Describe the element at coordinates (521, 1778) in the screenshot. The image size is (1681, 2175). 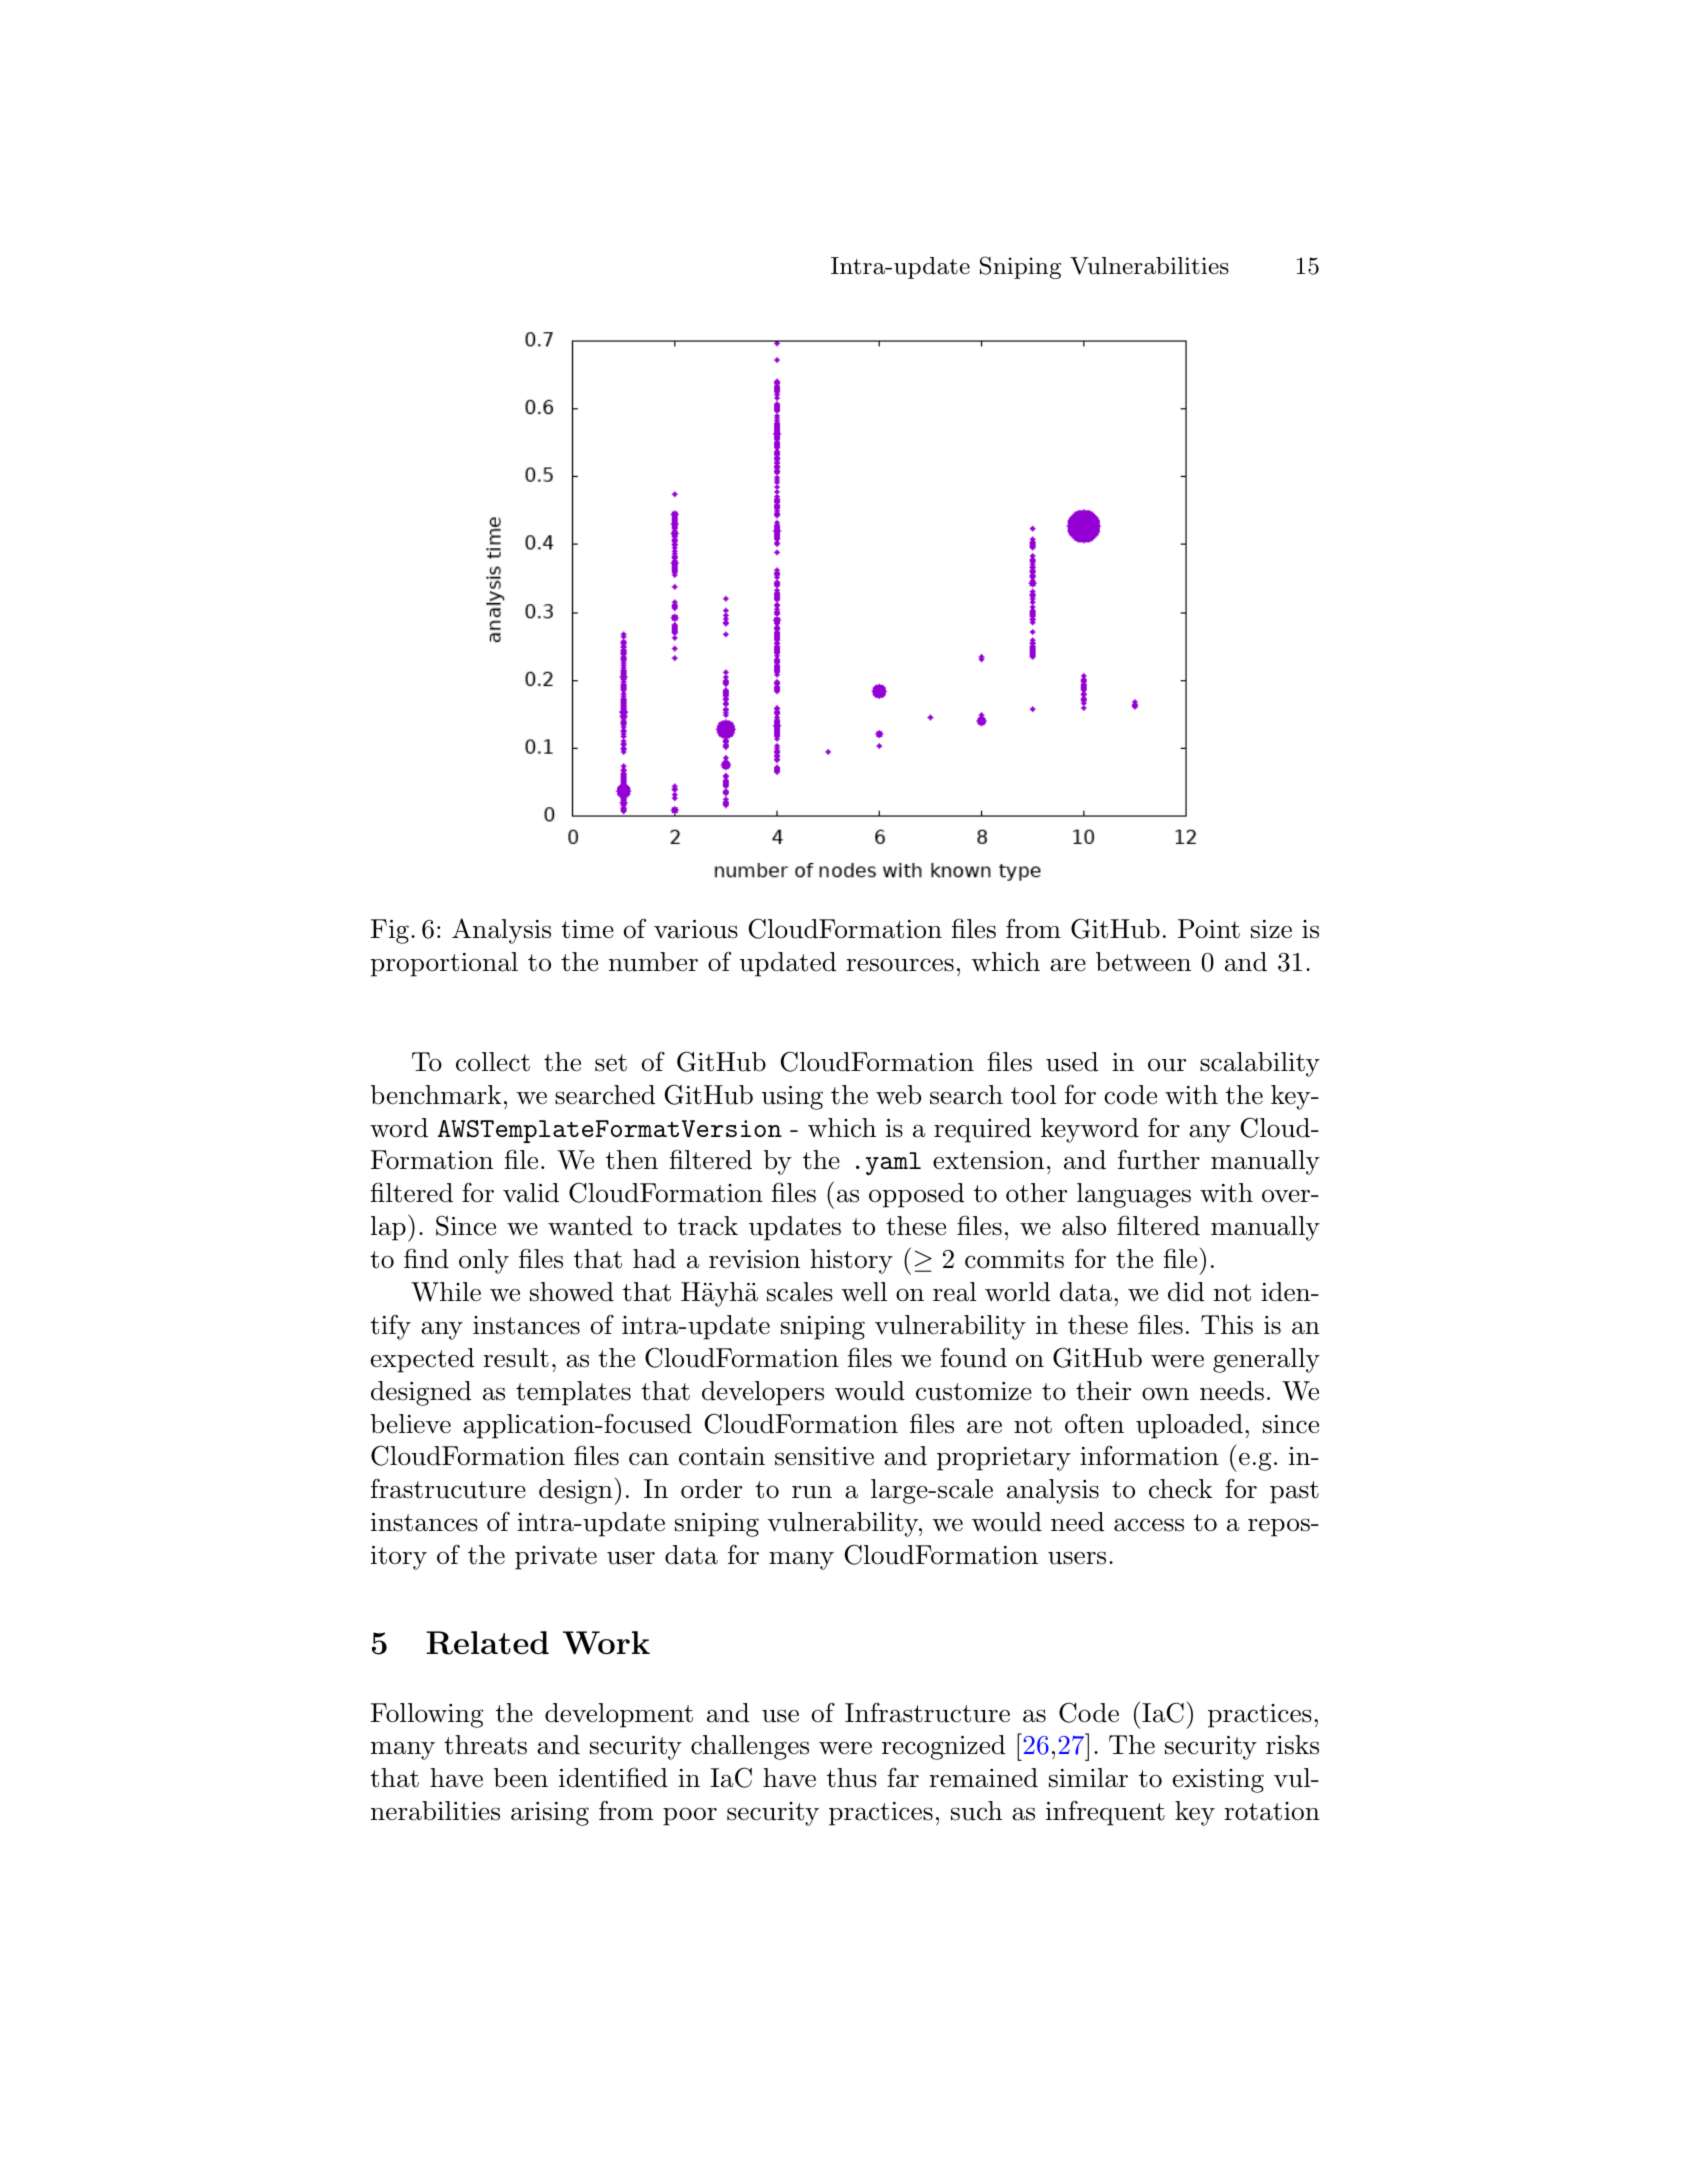
I see `been` at that location.
